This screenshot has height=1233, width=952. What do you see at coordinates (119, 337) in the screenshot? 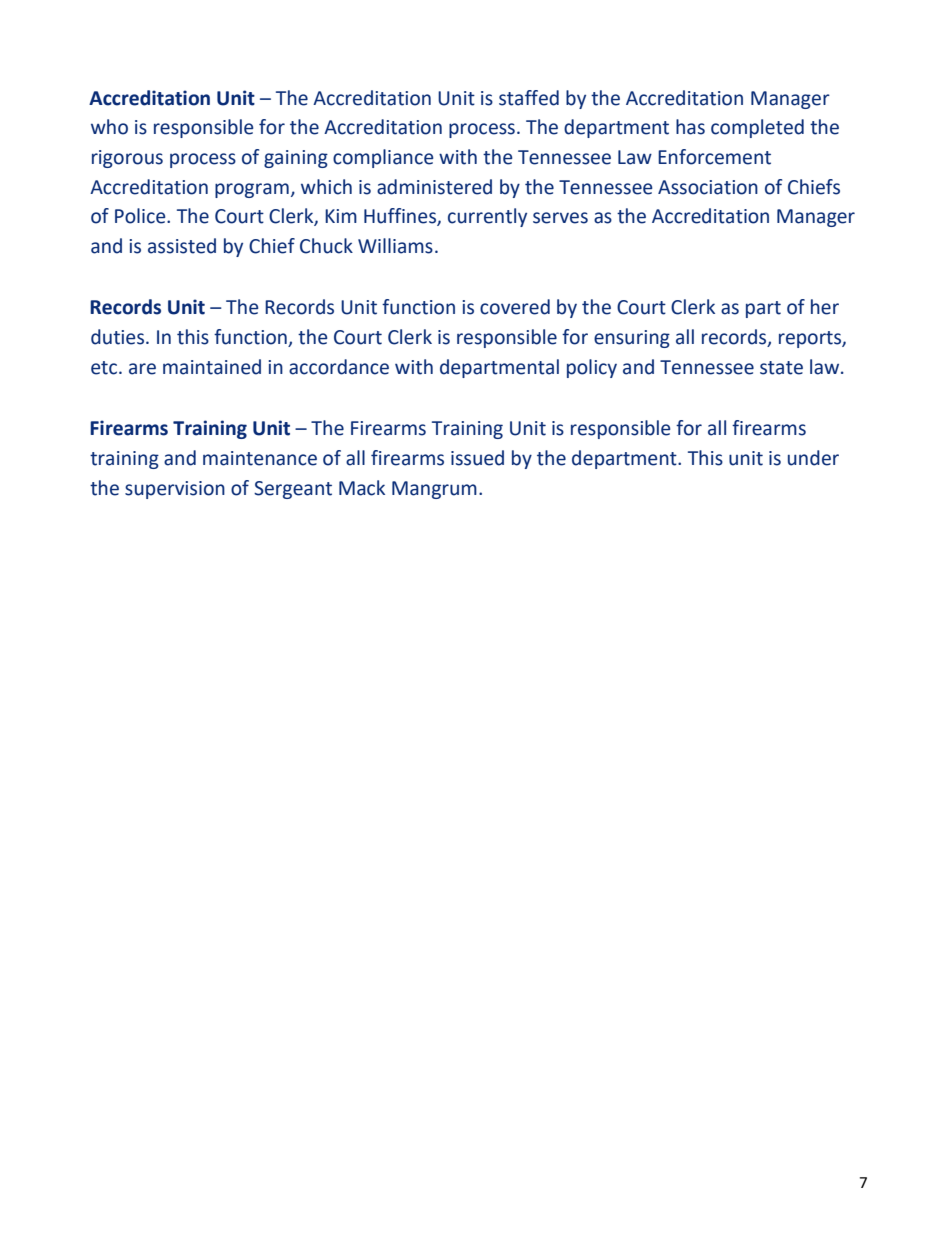
I see `duties` at bounding box center [119, 337].
